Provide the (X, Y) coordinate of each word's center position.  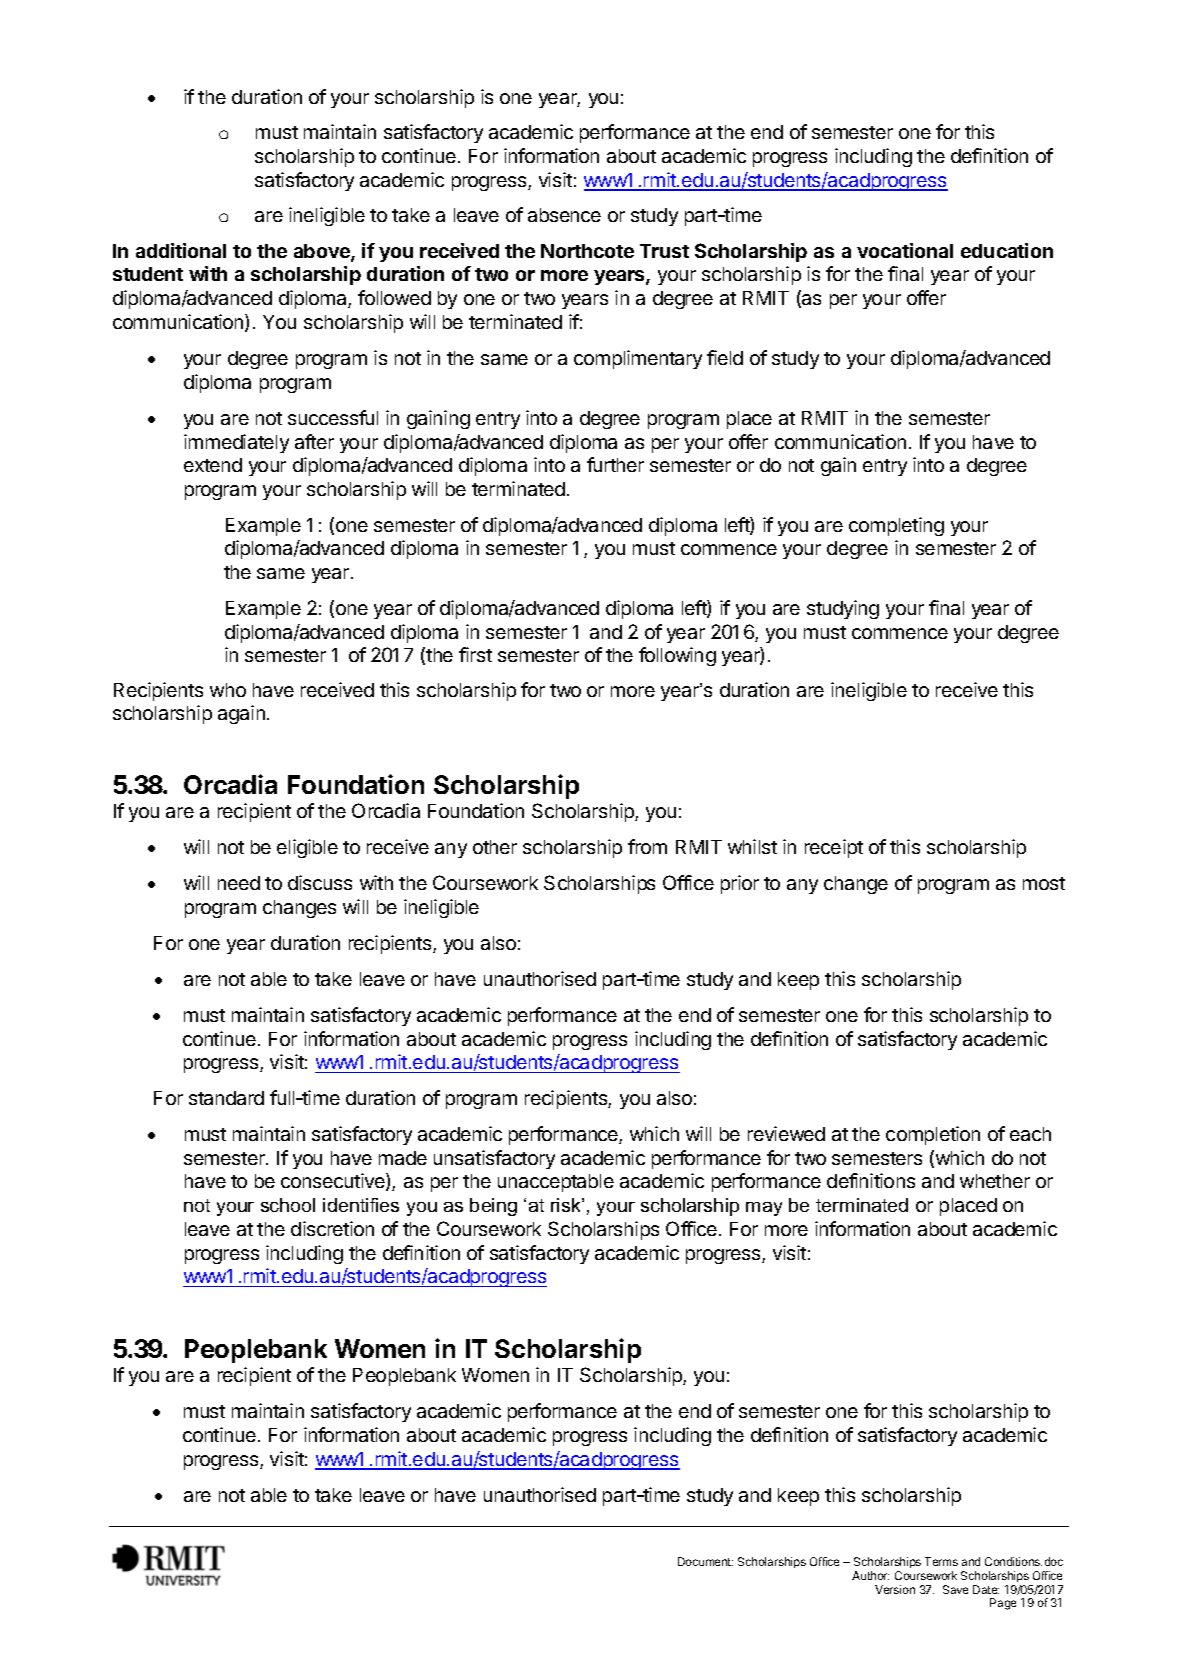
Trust (664, 251)
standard (226, 1098)
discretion (332, 1228)
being (493, 1207)
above (323, 252)
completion (933, 1135)
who (228, 690)
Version (895, 1589)
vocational (905, 250)
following (677, 656)
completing (896, 526)
